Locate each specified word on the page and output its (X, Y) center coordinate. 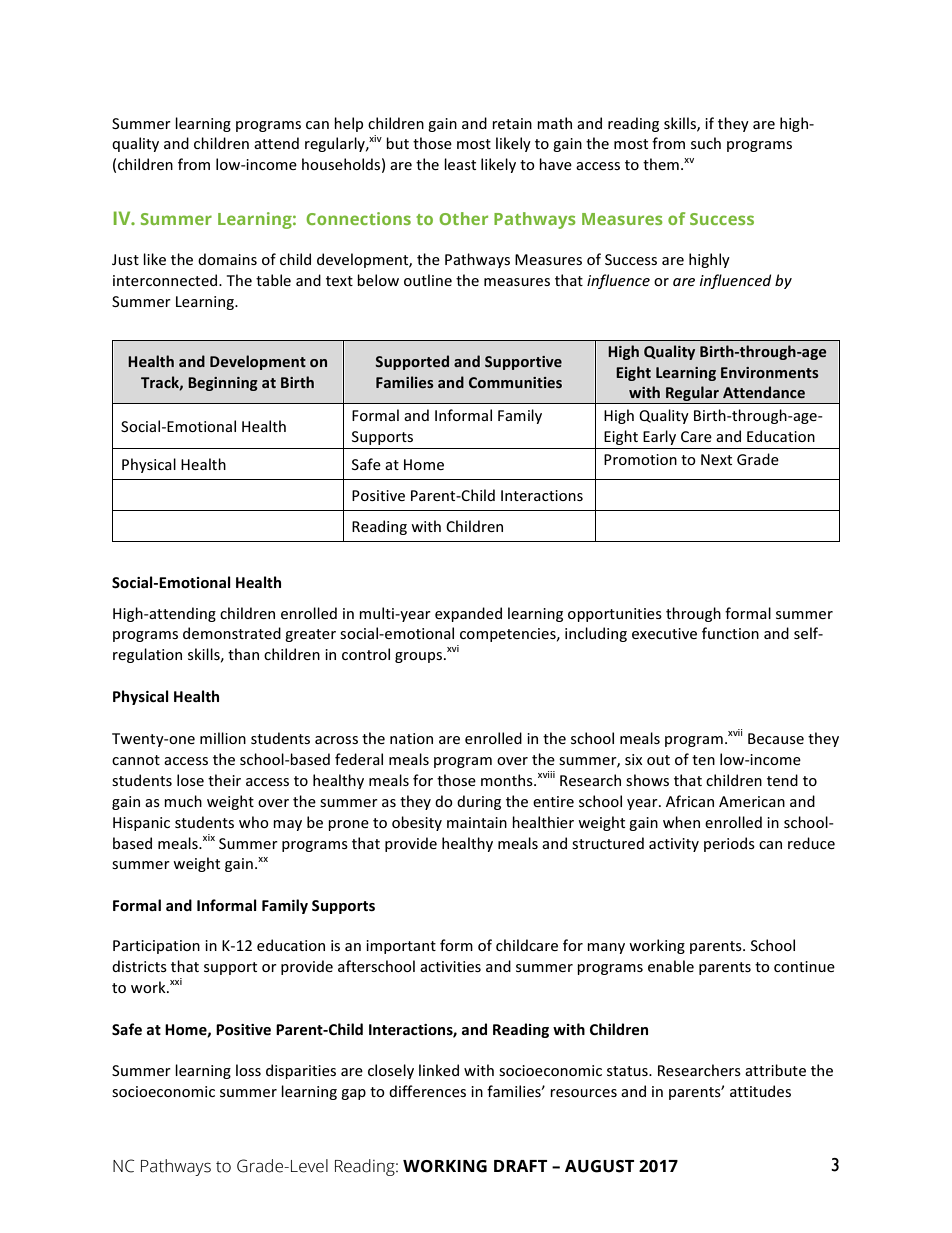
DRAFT (520, 1166)
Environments (770, 372)
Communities (515, 382)
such (706, 143)
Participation (156, 947)
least (460, 164)
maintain (477, 822)
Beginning (223, 384)
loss (248, 1070)
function (730, 633)
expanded (468, 614)
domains (227, 259)
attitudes (760, 1091)
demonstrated (232, 633)
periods (729, 844)
